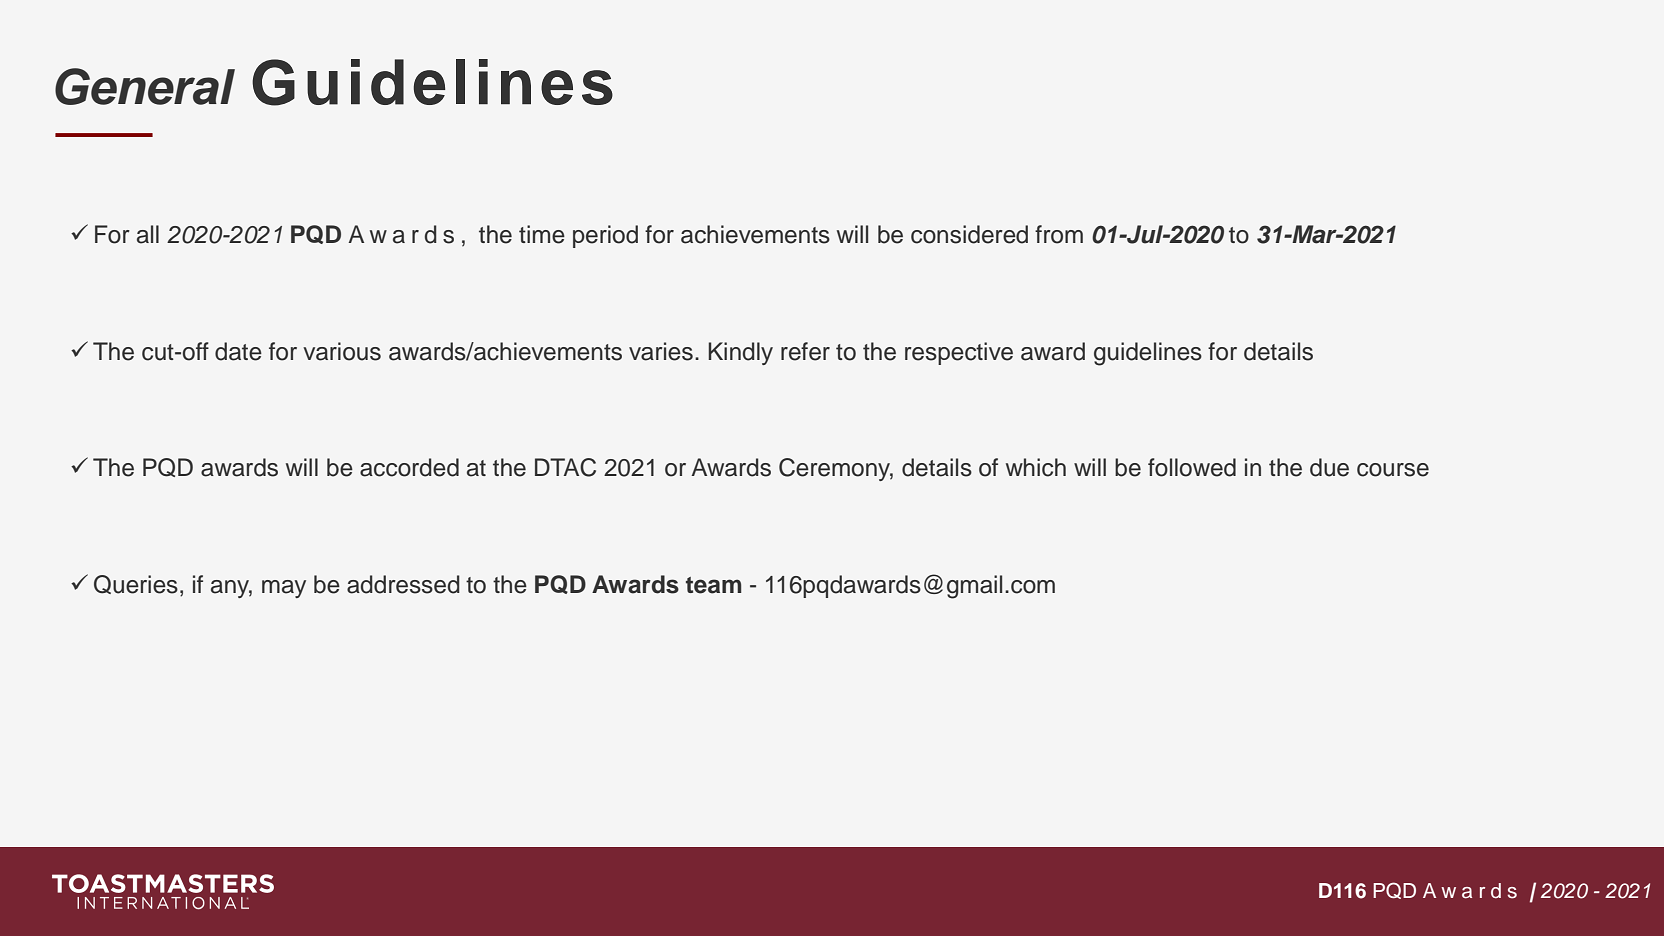  I want to click on team, so click(713, 585).
